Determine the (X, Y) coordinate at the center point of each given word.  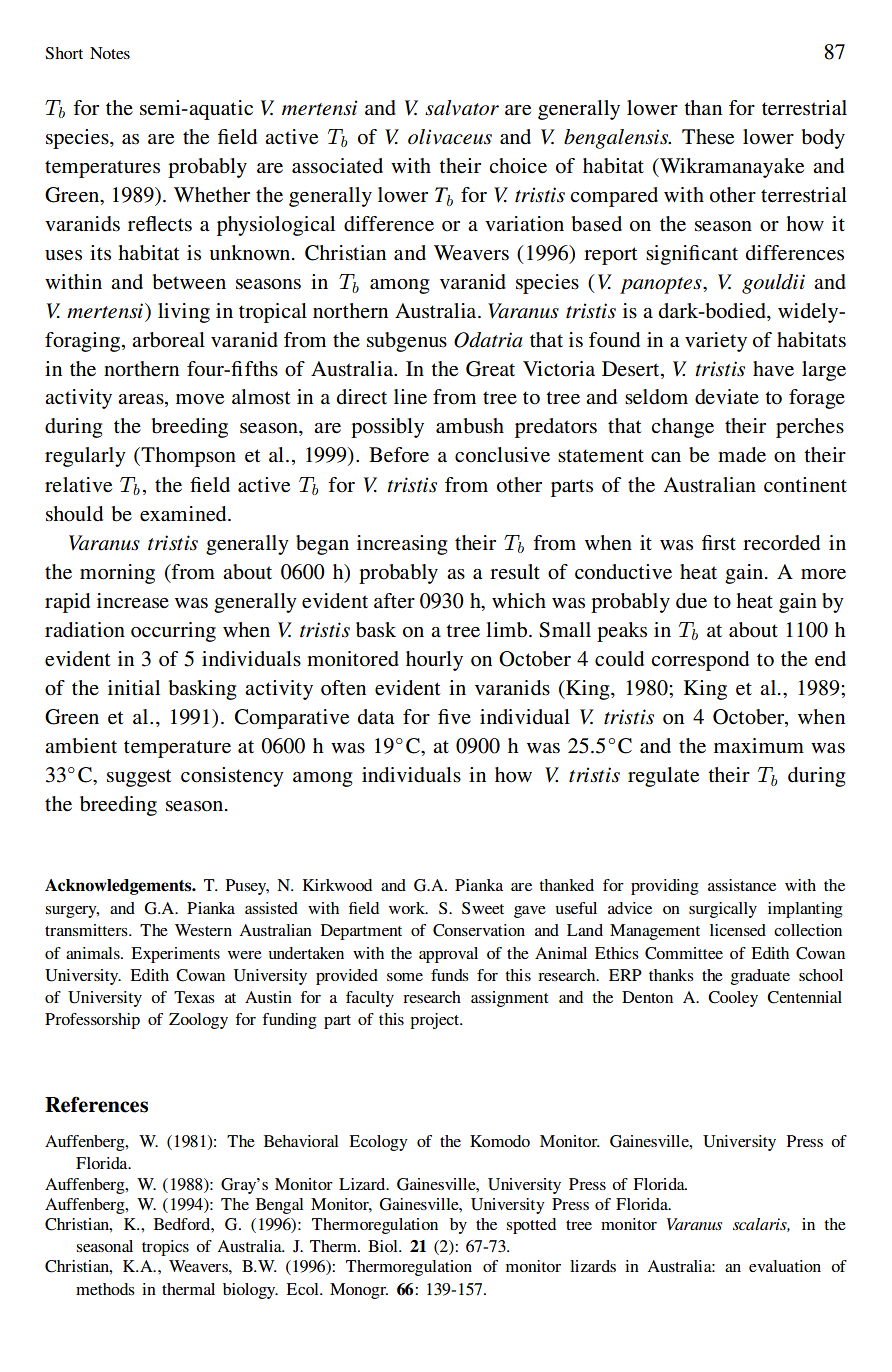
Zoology (198, 1021)
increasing (402, 545)
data (376, 716)
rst (724, 544)
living (184, 313)
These (708, 137)
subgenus (407, 342)
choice (518, 166)
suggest (139, 778)
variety (716, 342)
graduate (760, 977)
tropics (165, 1248)
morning (117, 574)
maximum (759, 745)
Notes (110, 53)
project (436, 1021)
